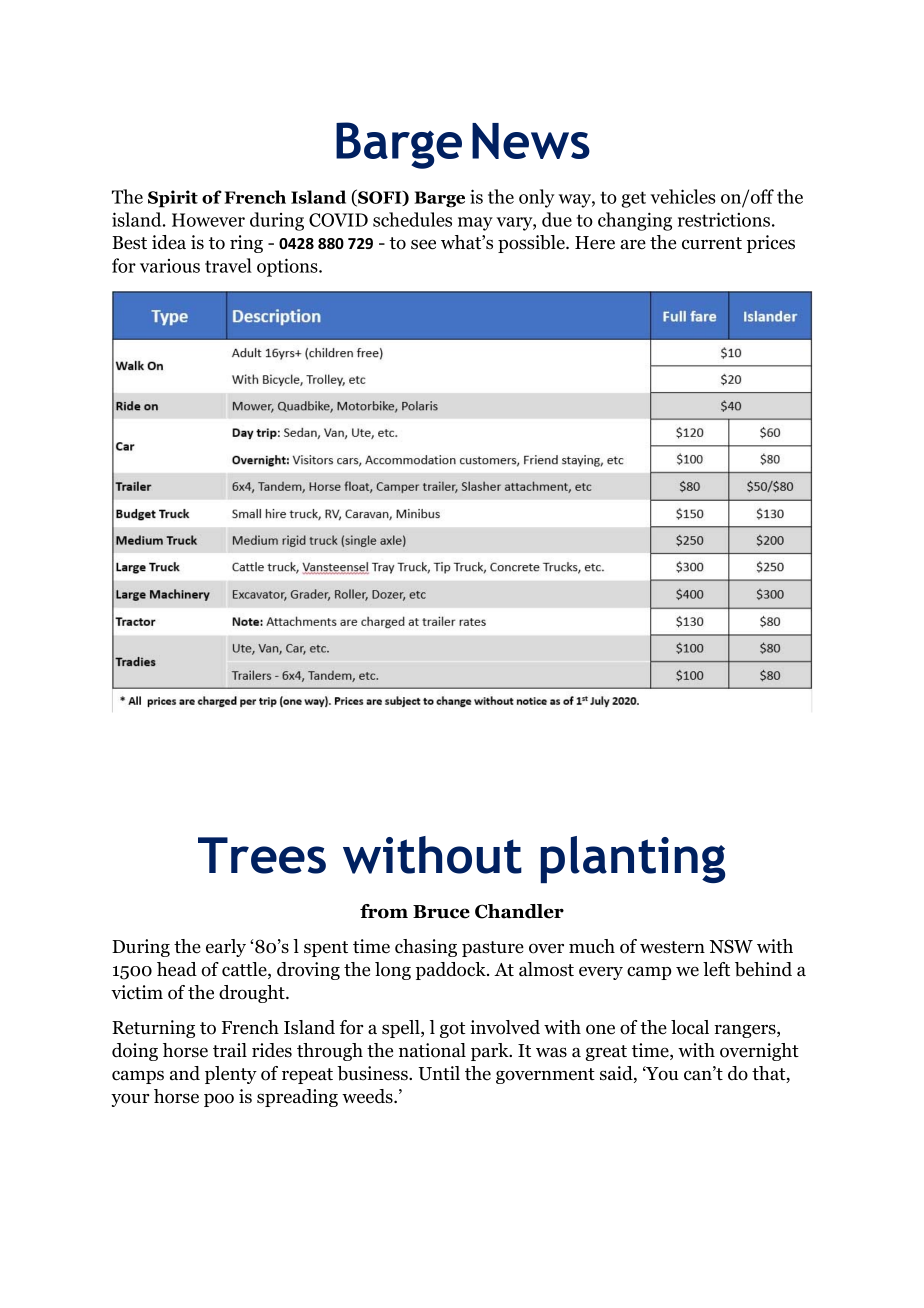  Describe the element at coordinates (475, 224) in the image. I see `may` at that location.
